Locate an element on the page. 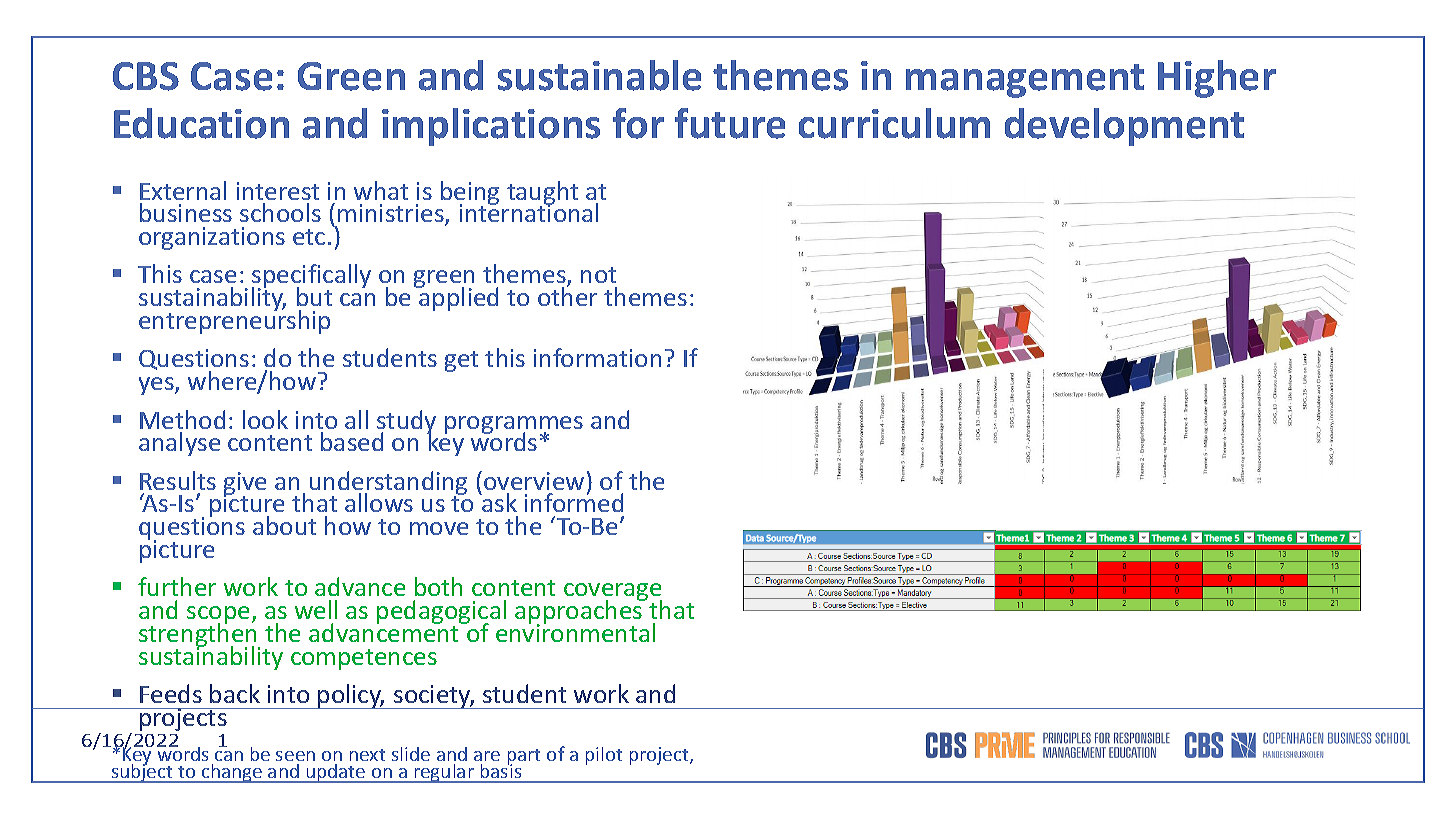 The height and width of the document is (819, 1456). Education is located at coordinates (201, 123).
